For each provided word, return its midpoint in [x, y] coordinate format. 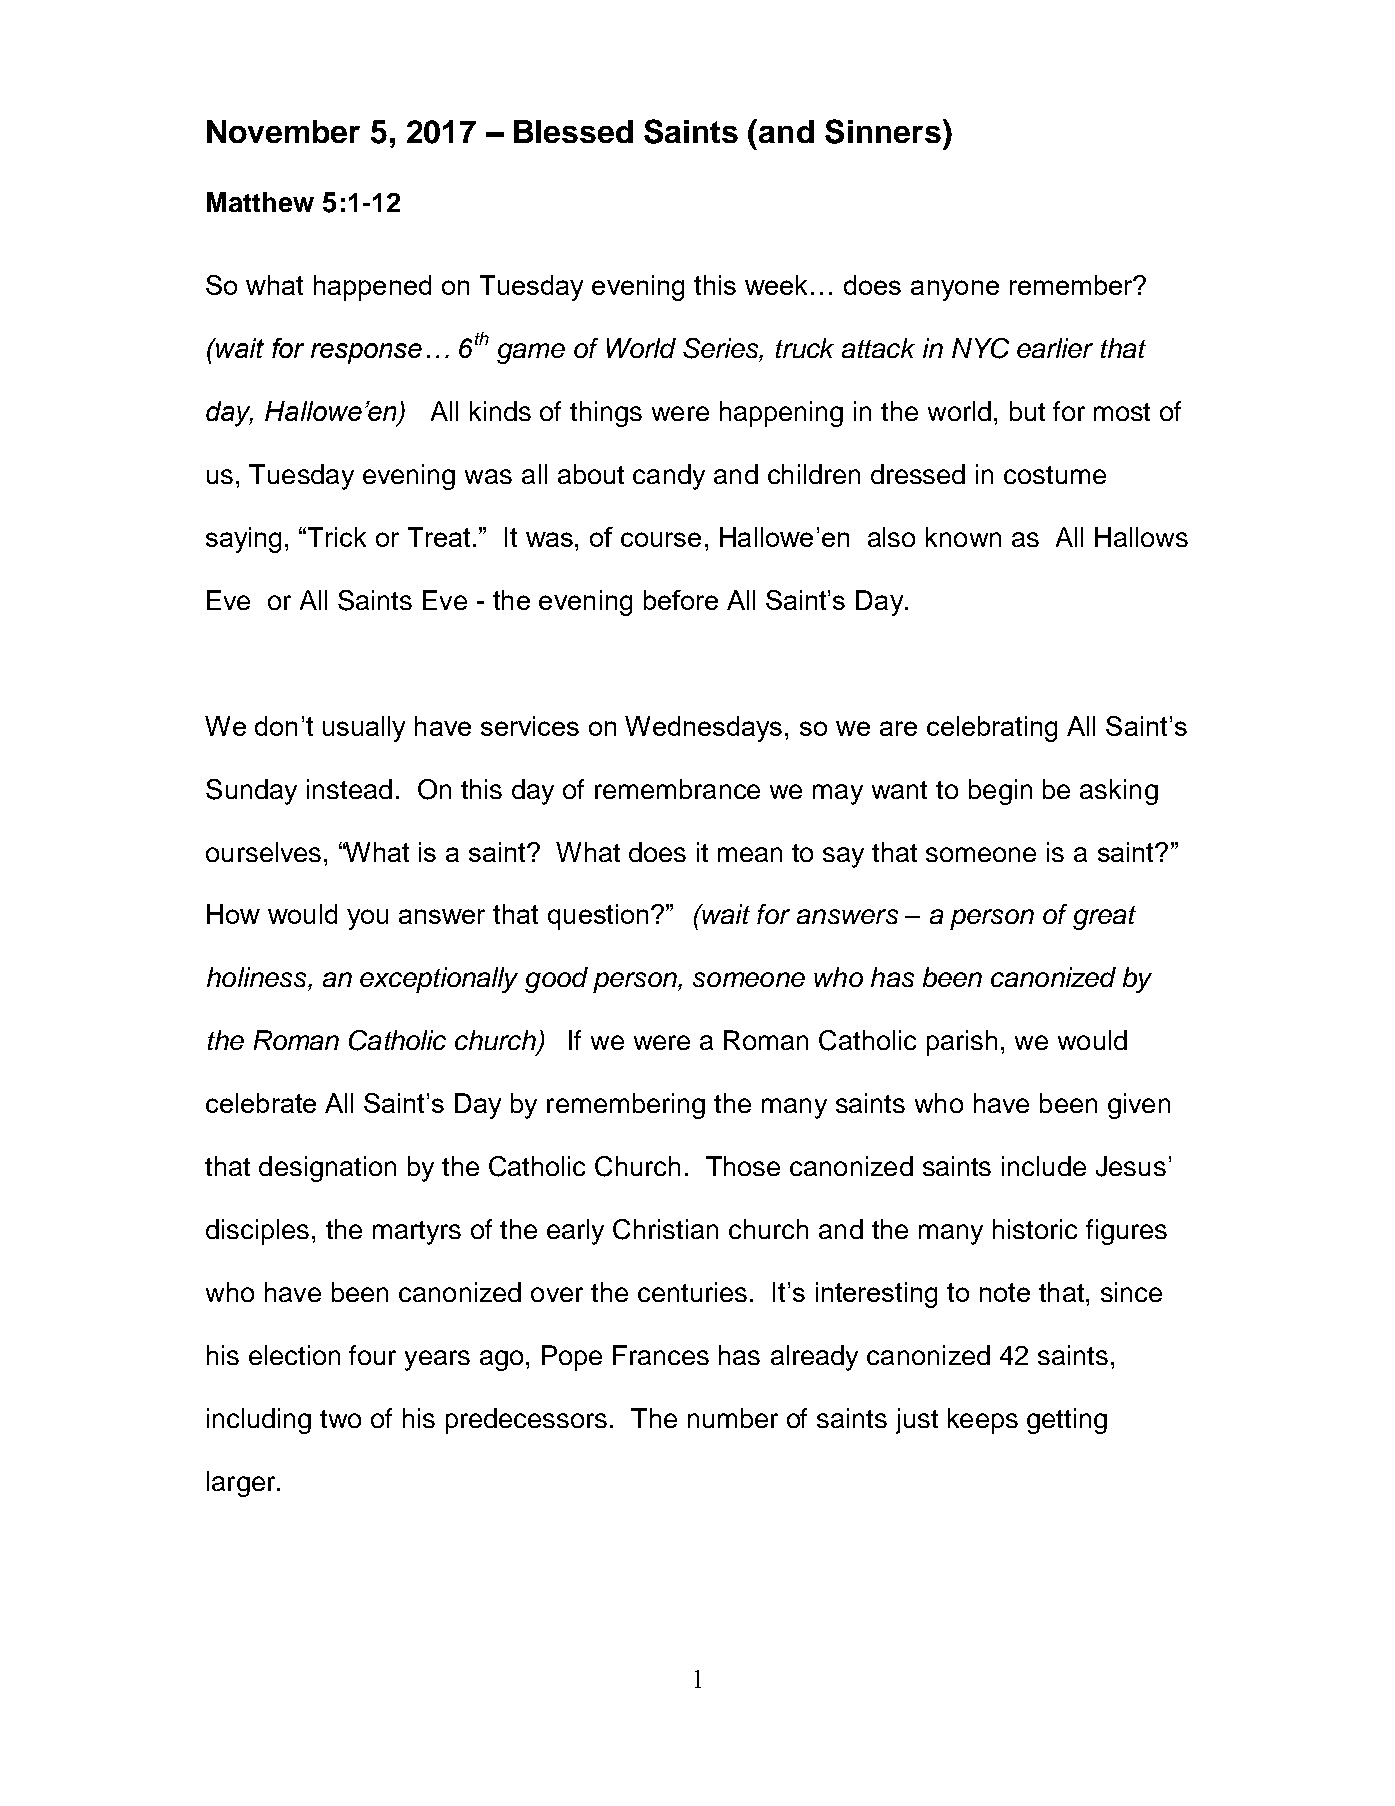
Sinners [883, 131]
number [733, 1418]
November [283, 131]
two [340, 1419]
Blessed [573, 131]
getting [1067, 1421]
